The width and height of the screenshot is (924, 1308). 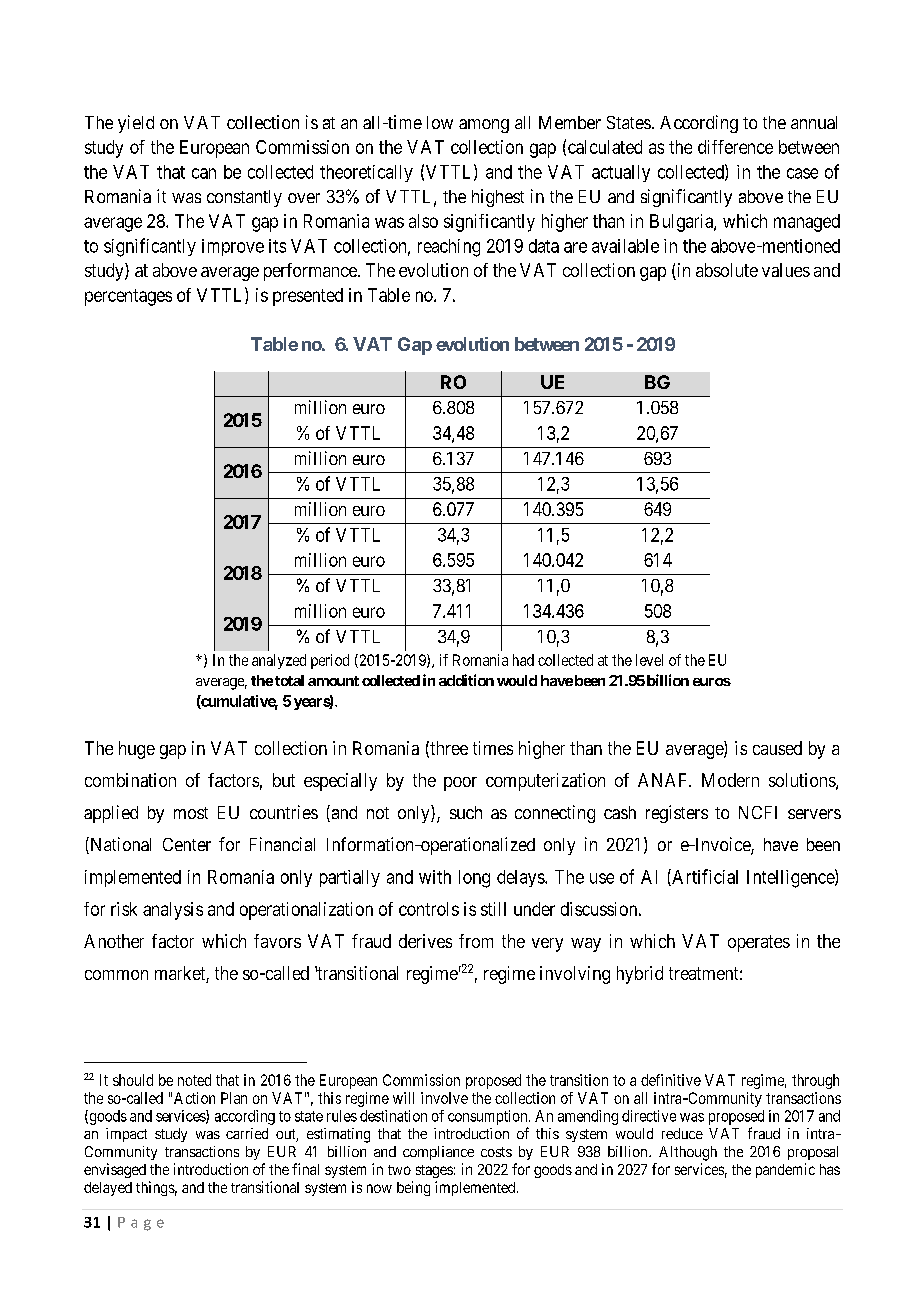 What do you see at coordinates (785, 1170) in the screenshot?
I see `pandemic` at bounding box center [785, 1170].
